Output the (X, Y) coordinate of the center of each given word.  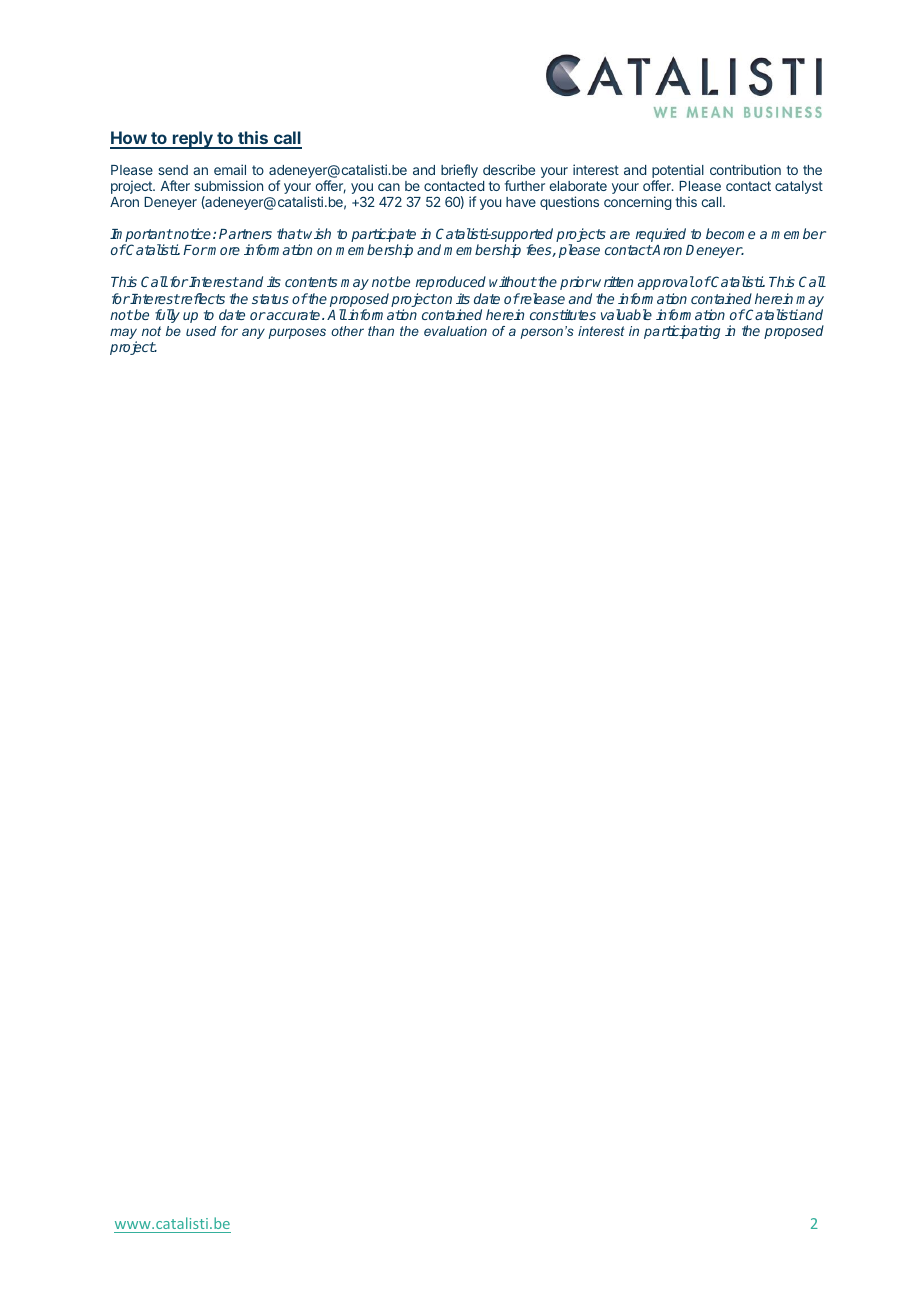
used (201, 331)
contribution (745, 169)
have (521, 202)
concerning (637, 203)
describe (509, 169)
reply (193, 140)
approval (666, 283)
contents (311, 282)
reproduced (451, 283)
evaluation (455, 331)
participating (682, 332)
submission (228, 185)
